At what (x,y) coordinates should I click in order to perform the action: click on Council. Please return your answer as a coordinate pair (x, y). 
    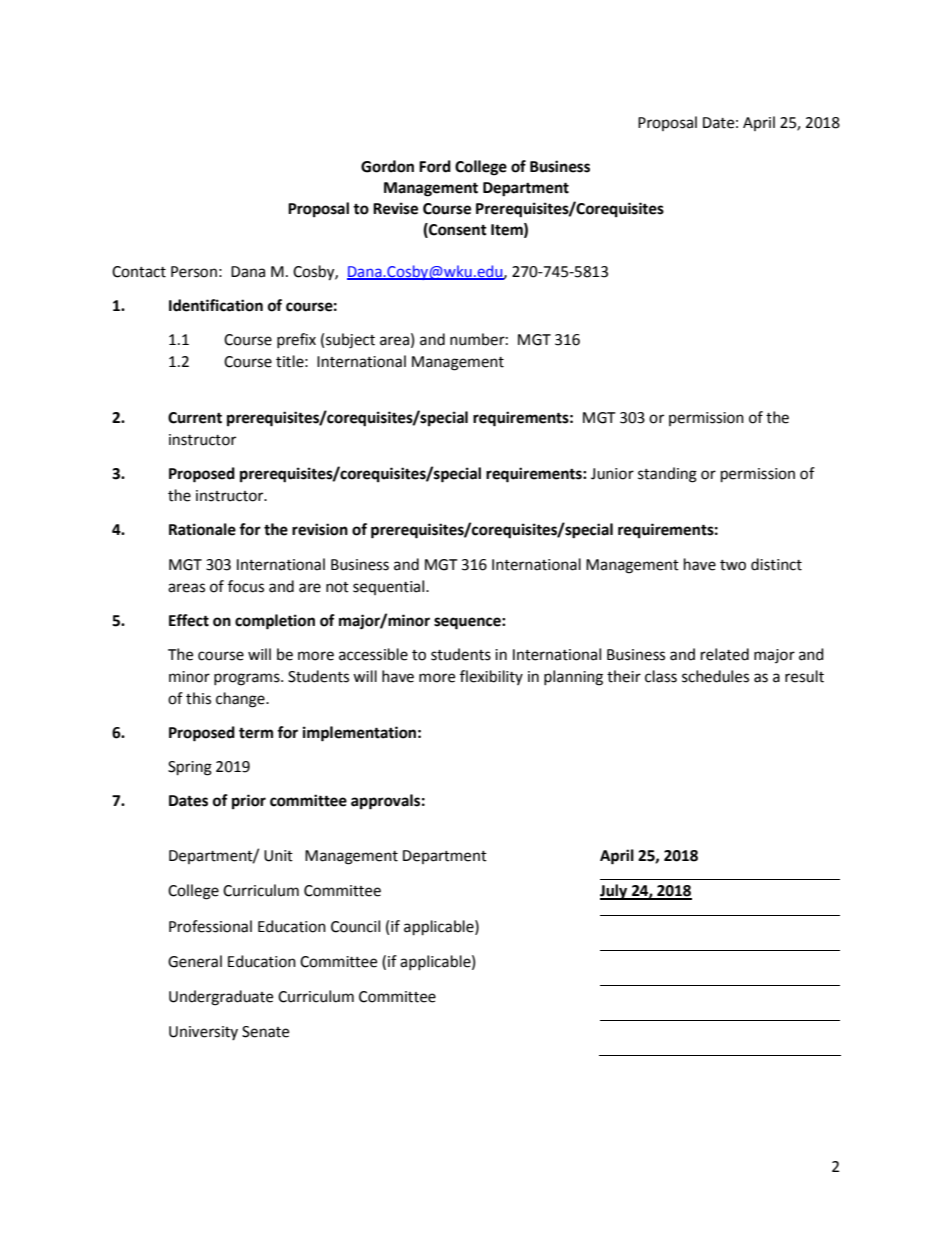
    Looking at the image, I should click on (355, 926).
